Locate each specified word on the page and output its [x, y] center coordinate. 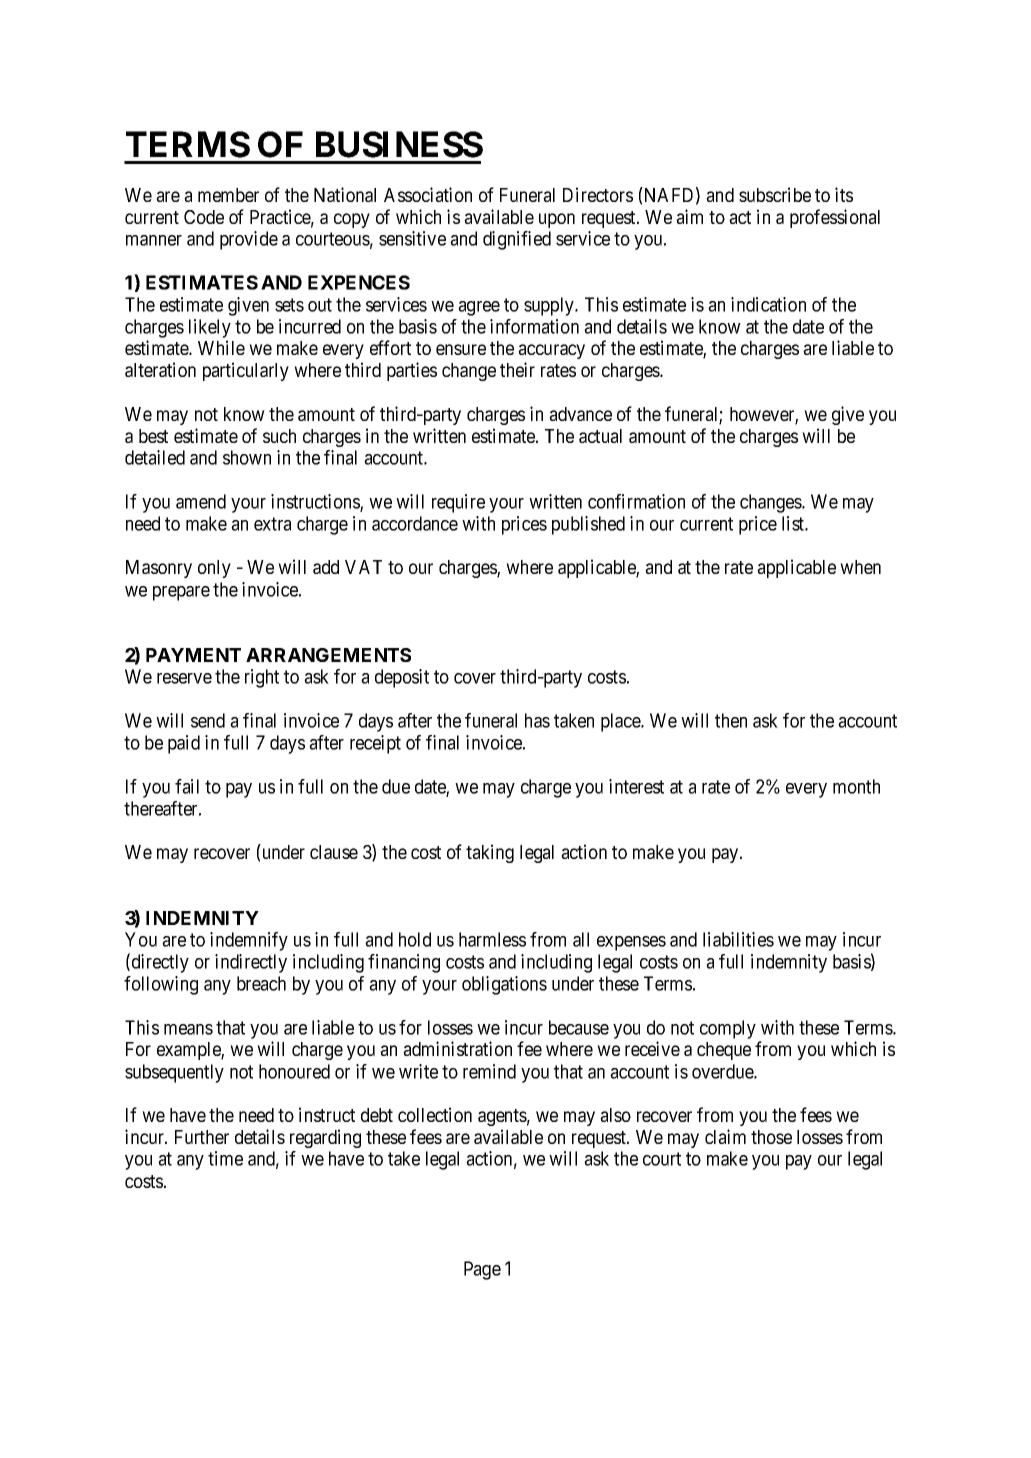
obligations [504, 985]
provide [249, 240]
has [537, 720]
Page [482, 1270]
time [225, 1158]
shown [247, 457]
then [731, 720]
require [458, 503]
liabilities [738, 939]
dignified [517, 240]
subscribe [775, 194]
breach [261, 983]
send [208, 720]
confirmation [636, 501]
